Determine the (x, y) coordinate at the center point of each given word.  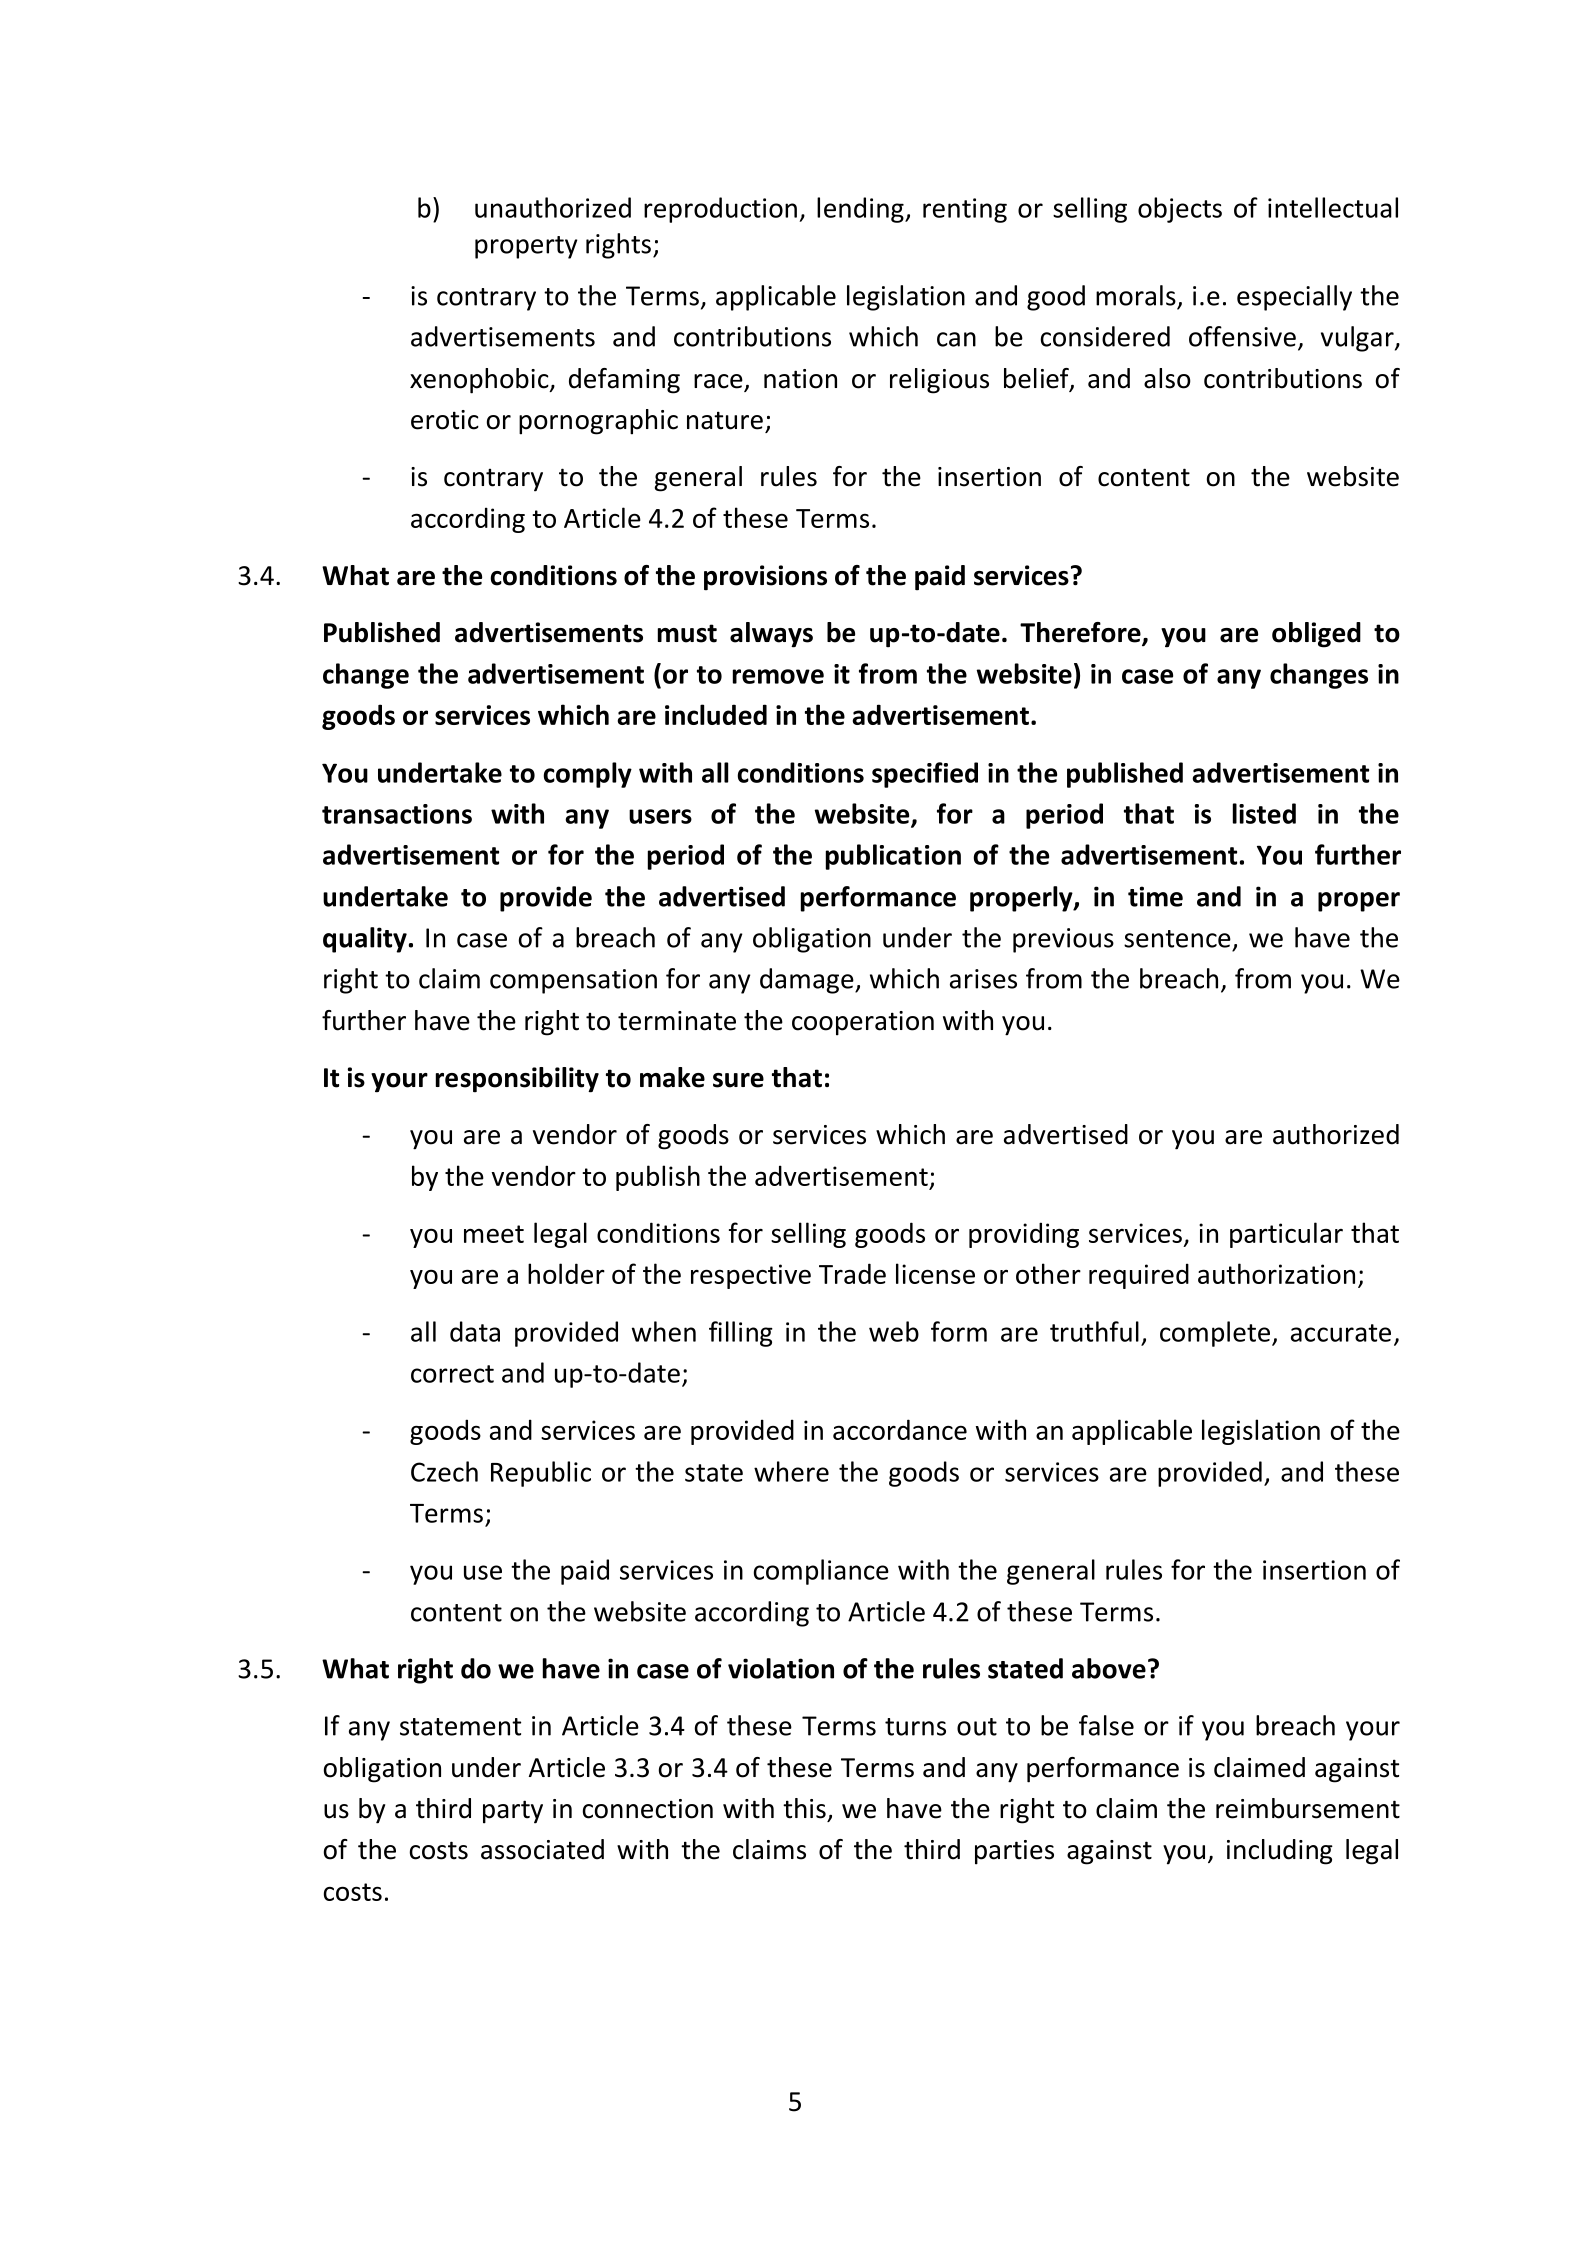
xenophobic (480, 381)
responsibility (517, 1080)
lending (861, 210)
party (513, 1812)
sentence (1177, 939)
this (804, 1808)
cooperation (863, 1023)
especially (1294, 298)
